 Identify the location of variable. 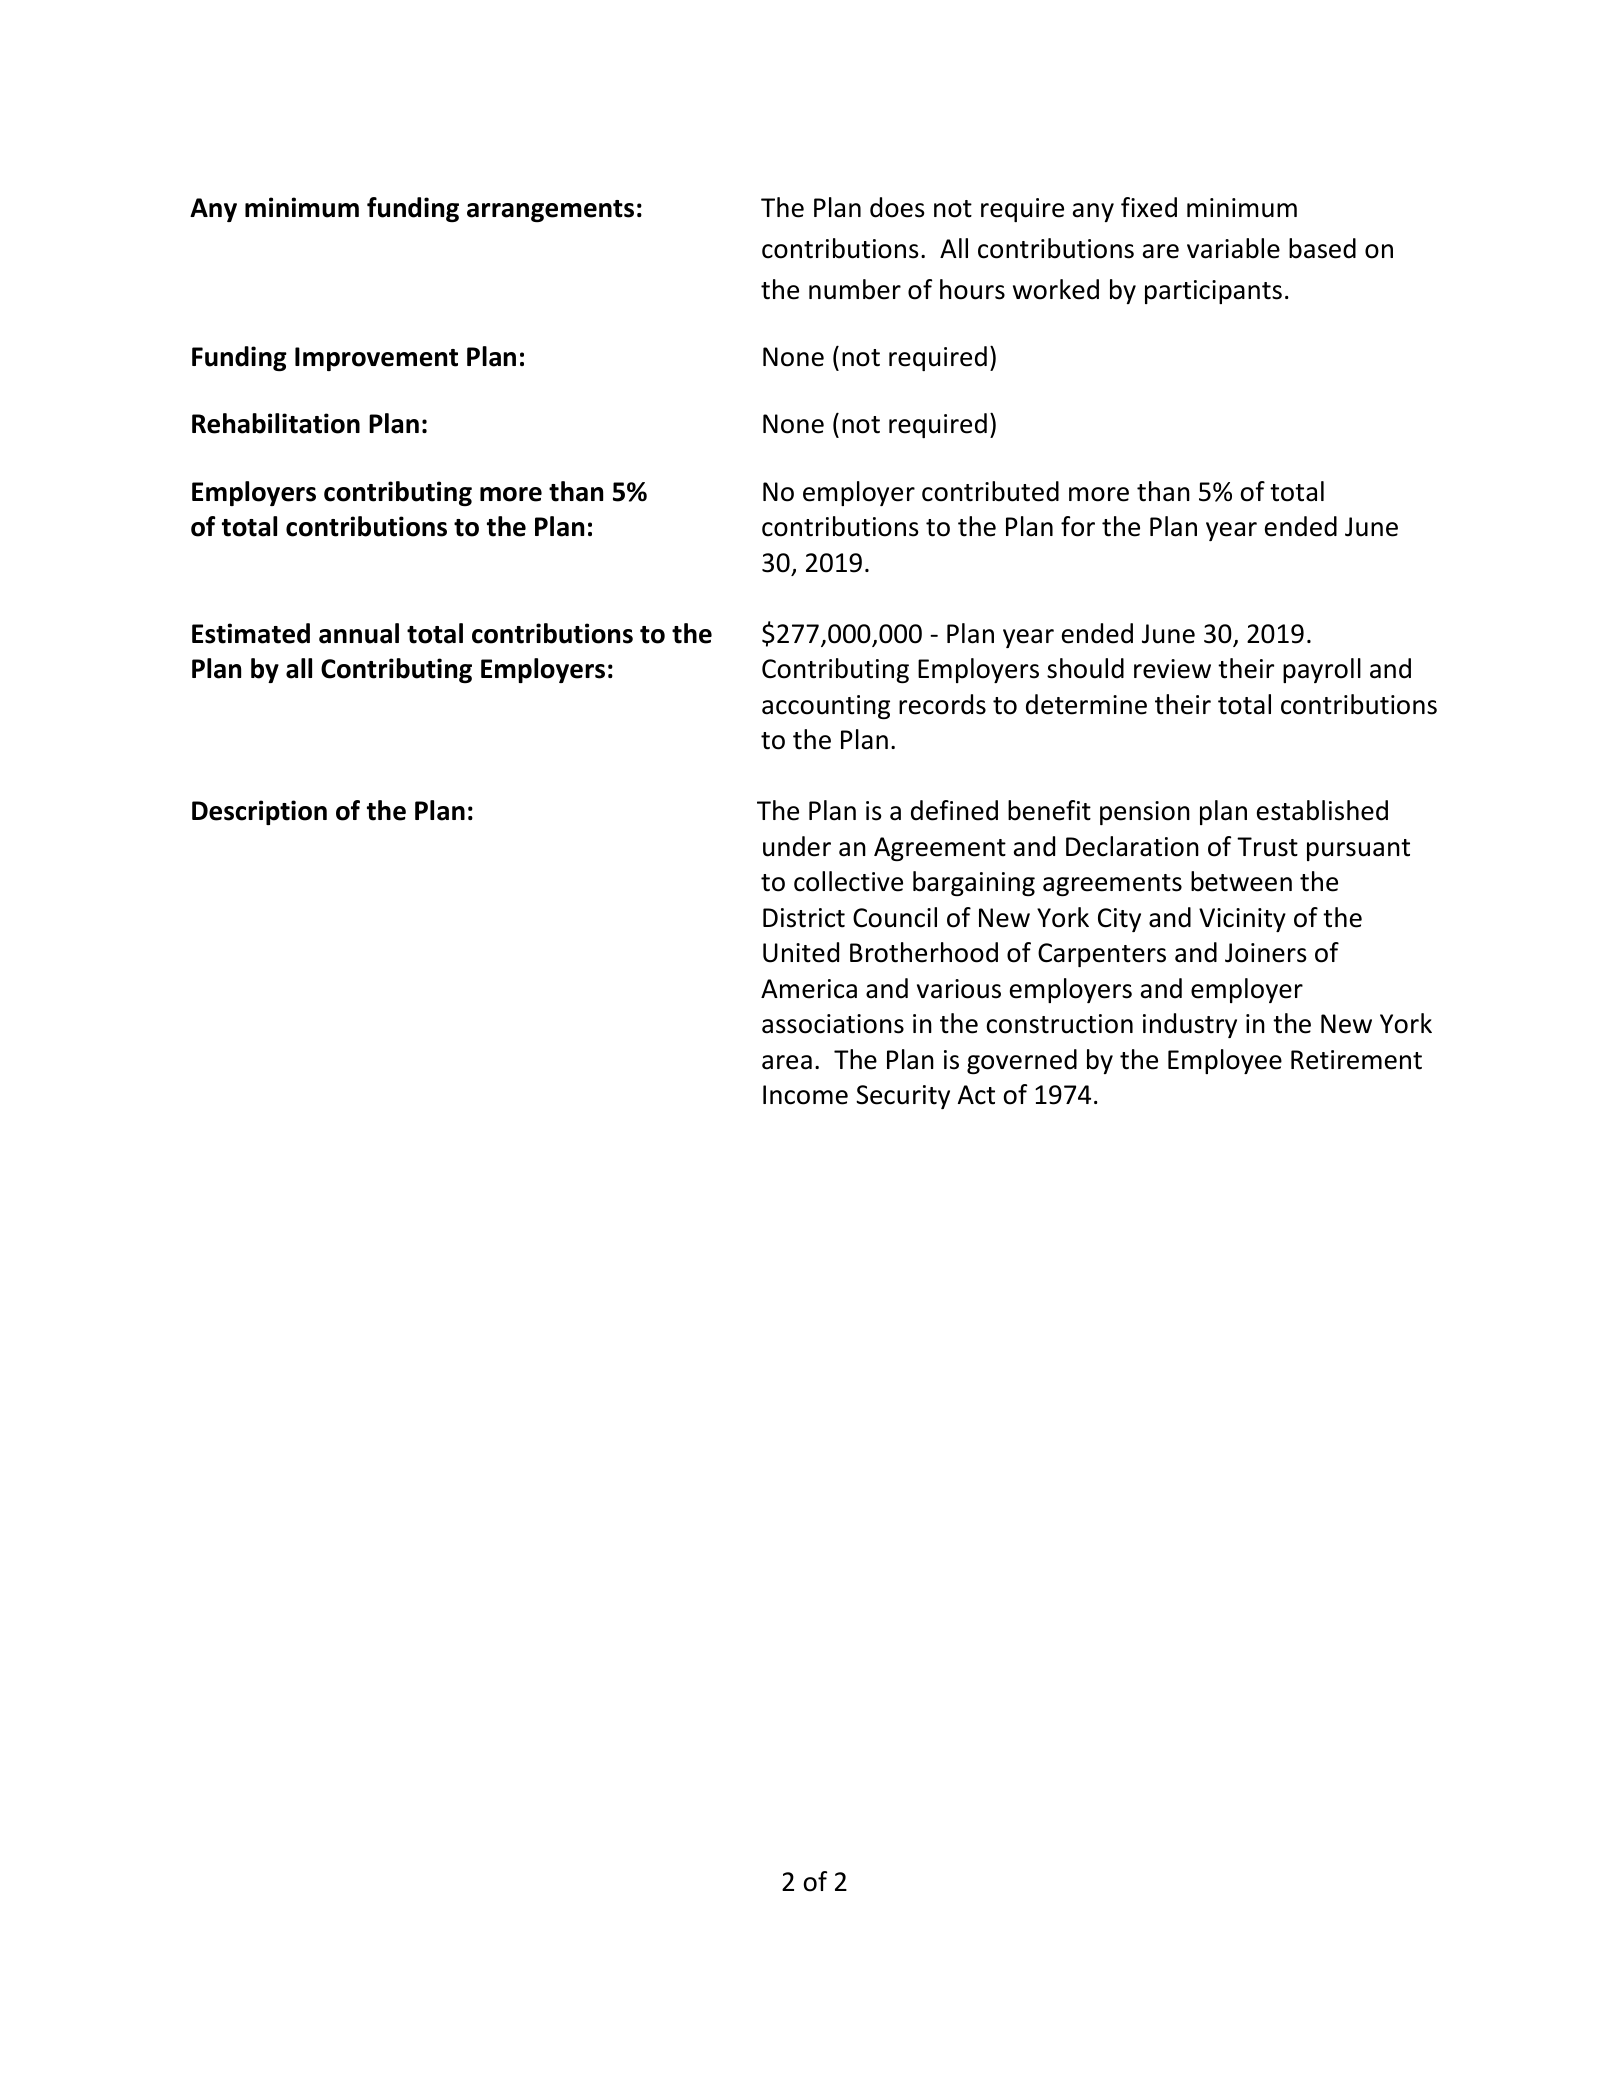
(1233, 248).
